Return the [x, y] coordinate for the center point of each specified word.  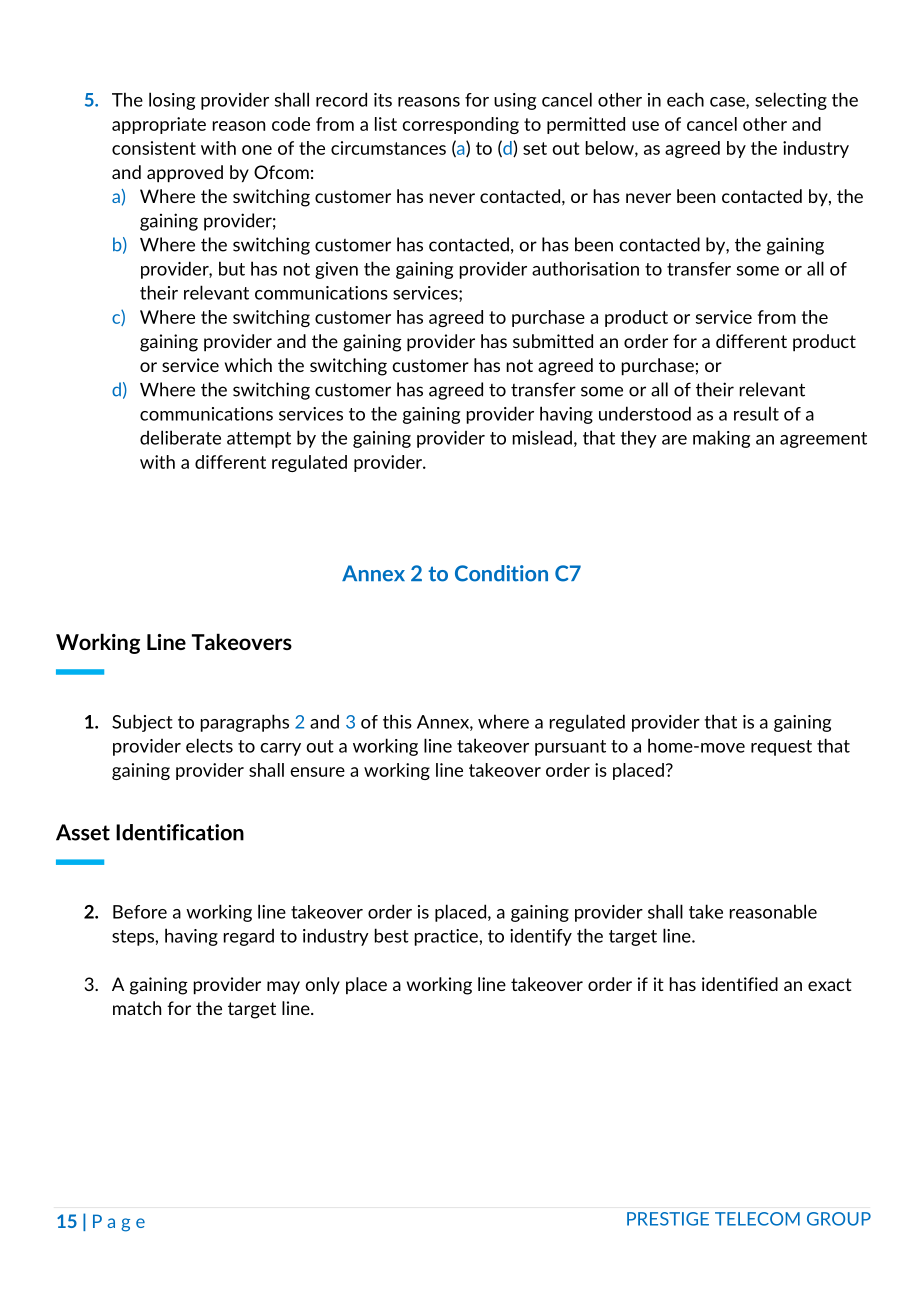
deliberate [180, 437]
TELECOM [757, 1219]
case [728, 103]
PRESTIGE [668, 1219]
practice [447, 937]
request [781, 748]
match [137, 1008]
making [721, 439]
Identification [180, 832]
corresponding [461, 125]
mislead [542, 437]
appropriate [159, 125]
